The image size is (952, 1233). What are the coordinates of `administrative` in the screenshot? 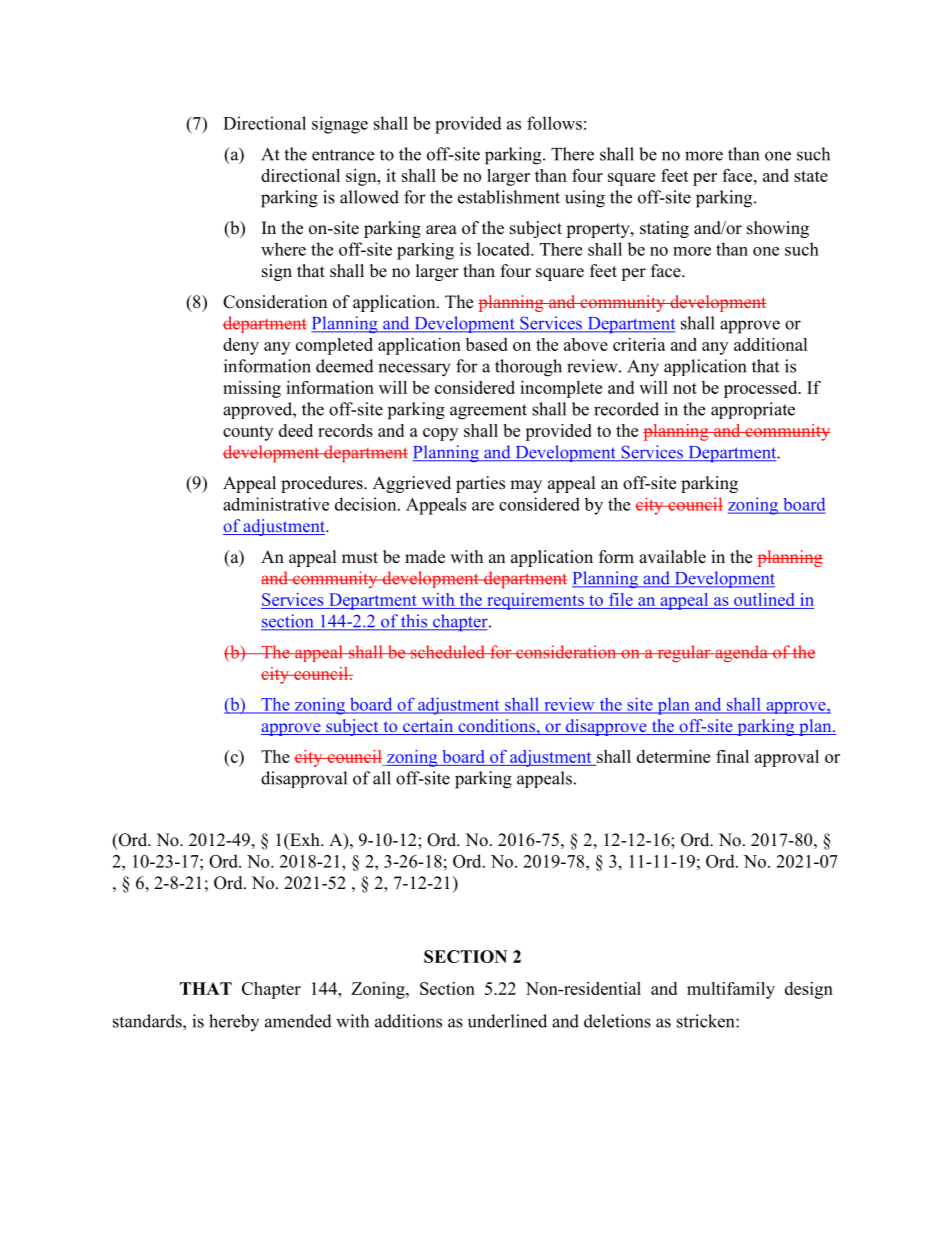 It's located at (276, 504).
